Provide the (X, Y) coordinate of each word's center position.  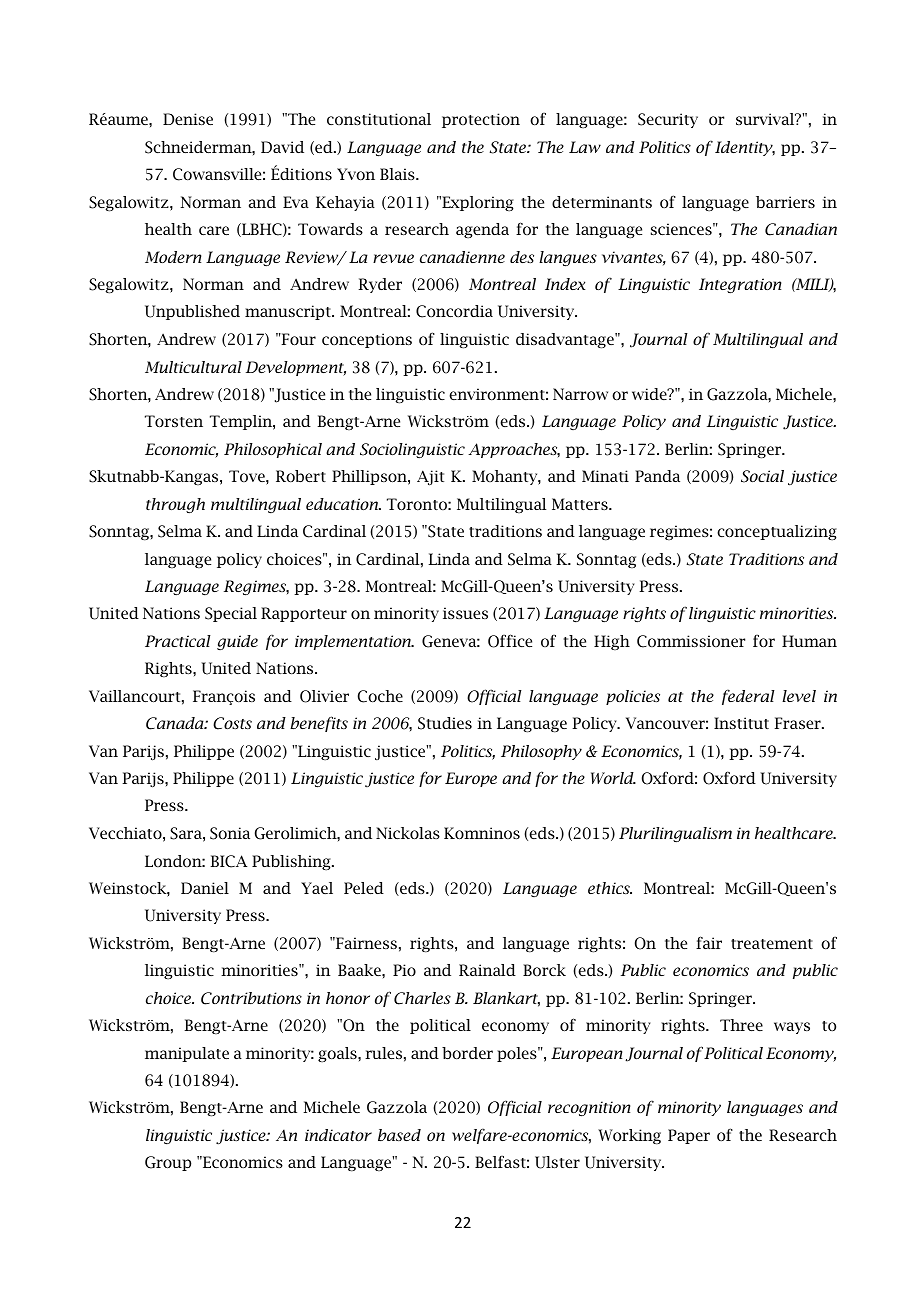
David (282, 147)
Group (168, 1163)
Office (510, 641)
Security (668, 120)
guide (237, 642)
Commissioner (691, 641)
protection (481, 120)
